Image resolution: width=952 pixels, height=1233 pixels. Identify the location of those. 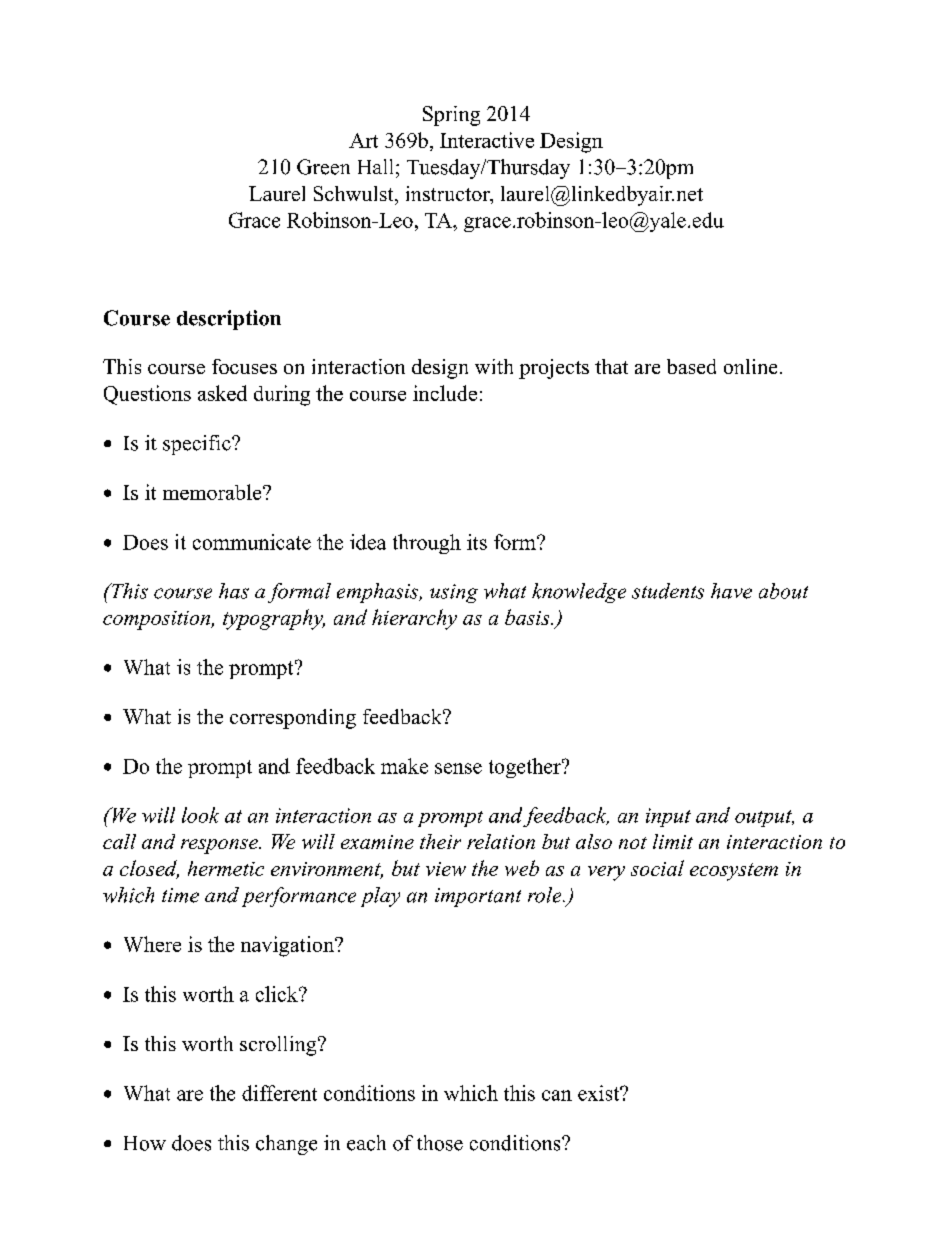
(440, 1143).
